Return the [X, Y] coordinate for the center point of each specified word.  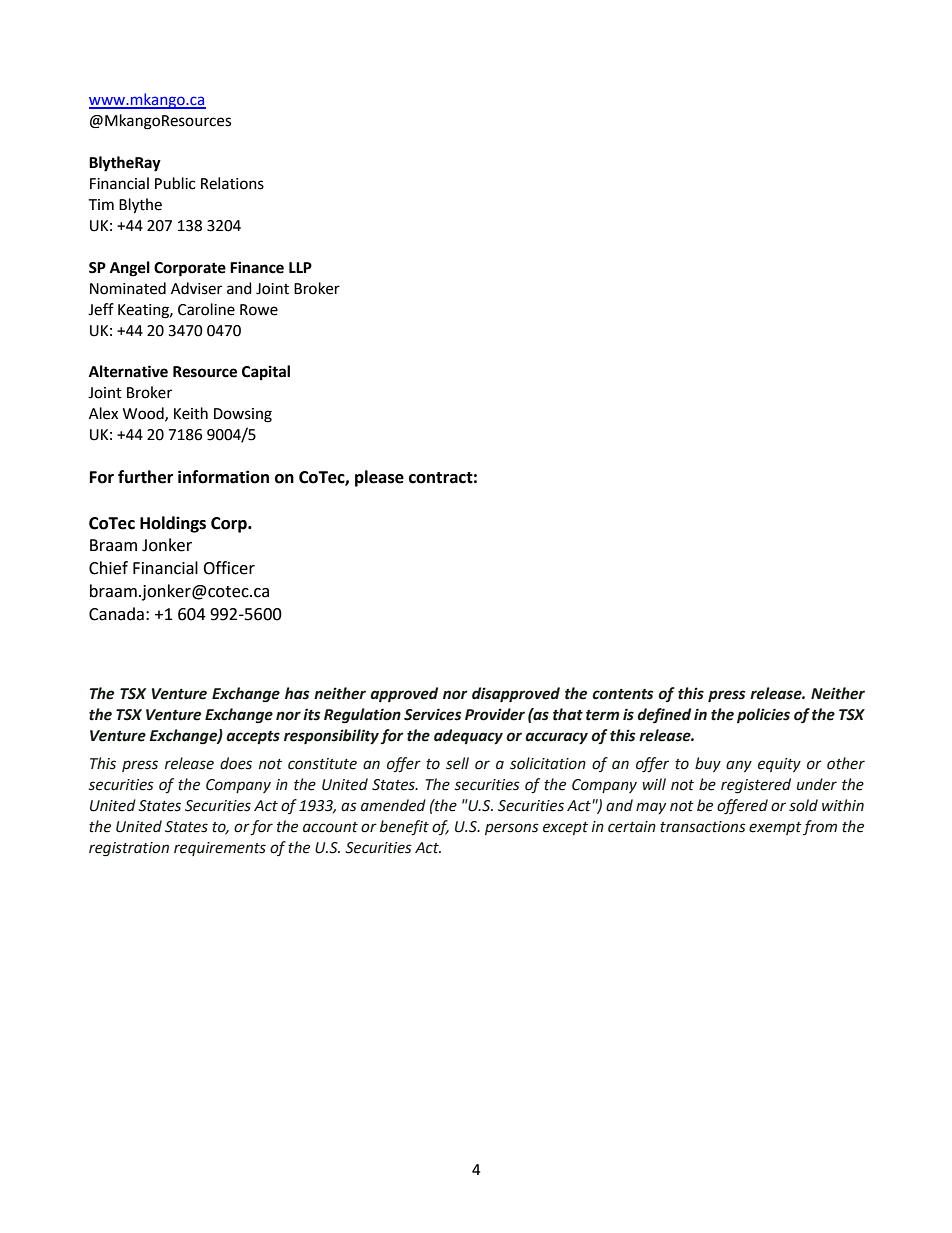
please [379, 478]
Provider [495, 714]
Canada [116, 614]
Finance [257, 267]
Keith [191, 413]
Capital [266, 373]
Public [175, 183]
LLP [300, 267]
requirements [220, 849]
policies [763, 715]
